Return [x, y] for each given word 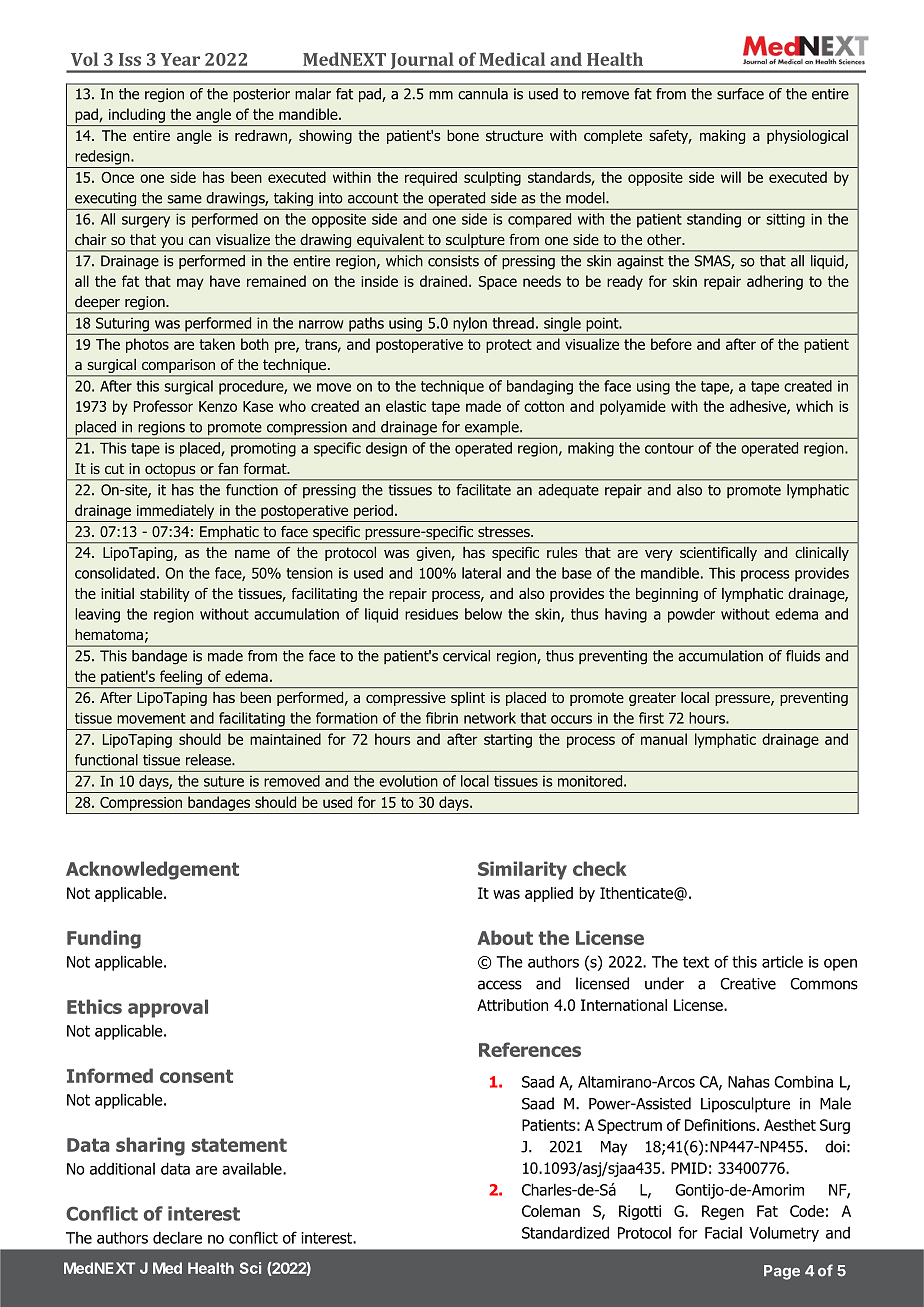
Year [180, 59]
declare [177, 1237]
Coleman [551, 1211]
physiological [807, 137]
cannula [483, 94]
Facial [723, 1233]
